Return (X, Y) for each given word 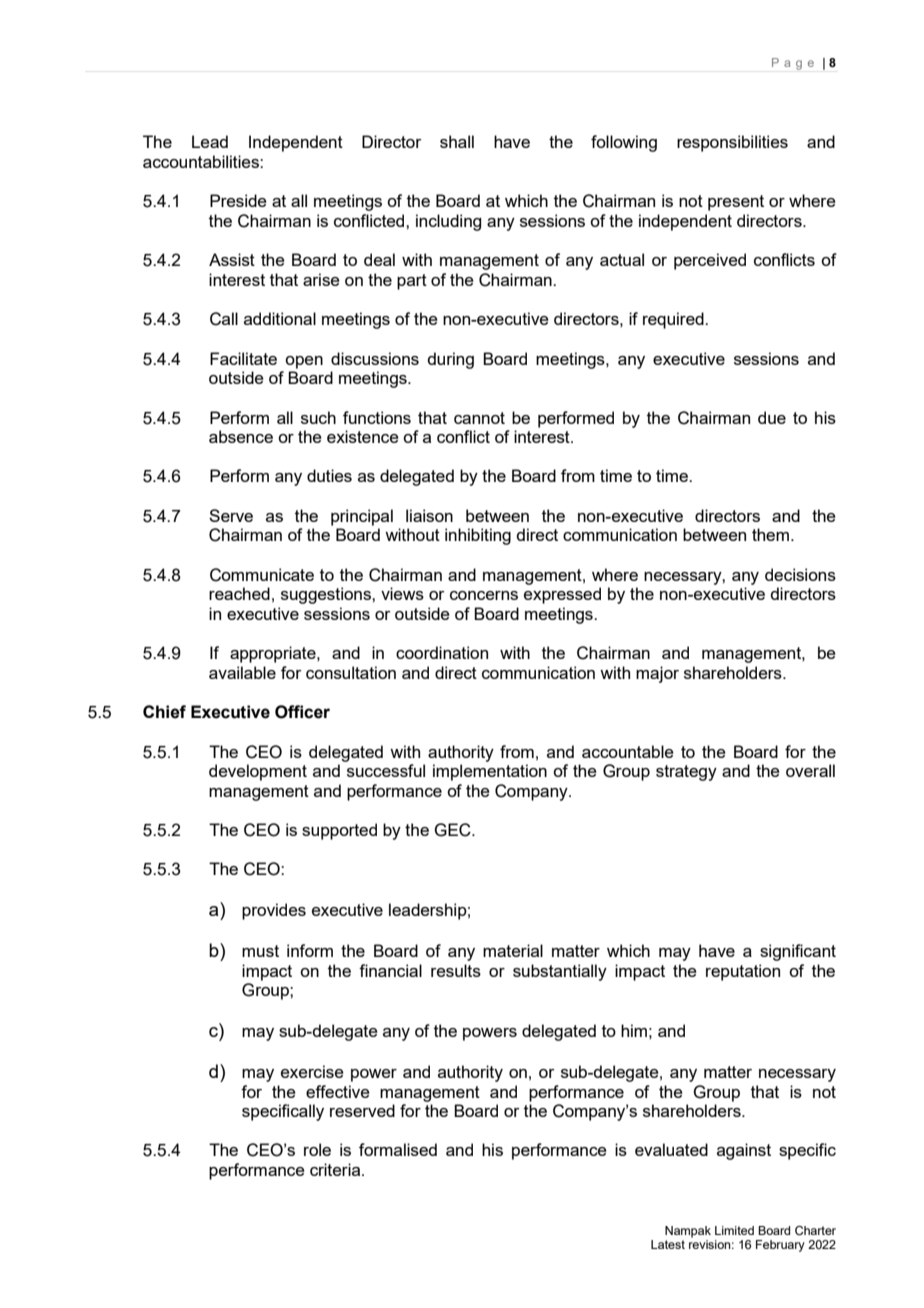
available (242, 672)
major (657, 674)
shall (457, 141)
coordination (442, 652)
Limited (734, 1230)
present (736, 203)
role (317, 1149)
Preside (238, 200)
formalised (398, 1149)
